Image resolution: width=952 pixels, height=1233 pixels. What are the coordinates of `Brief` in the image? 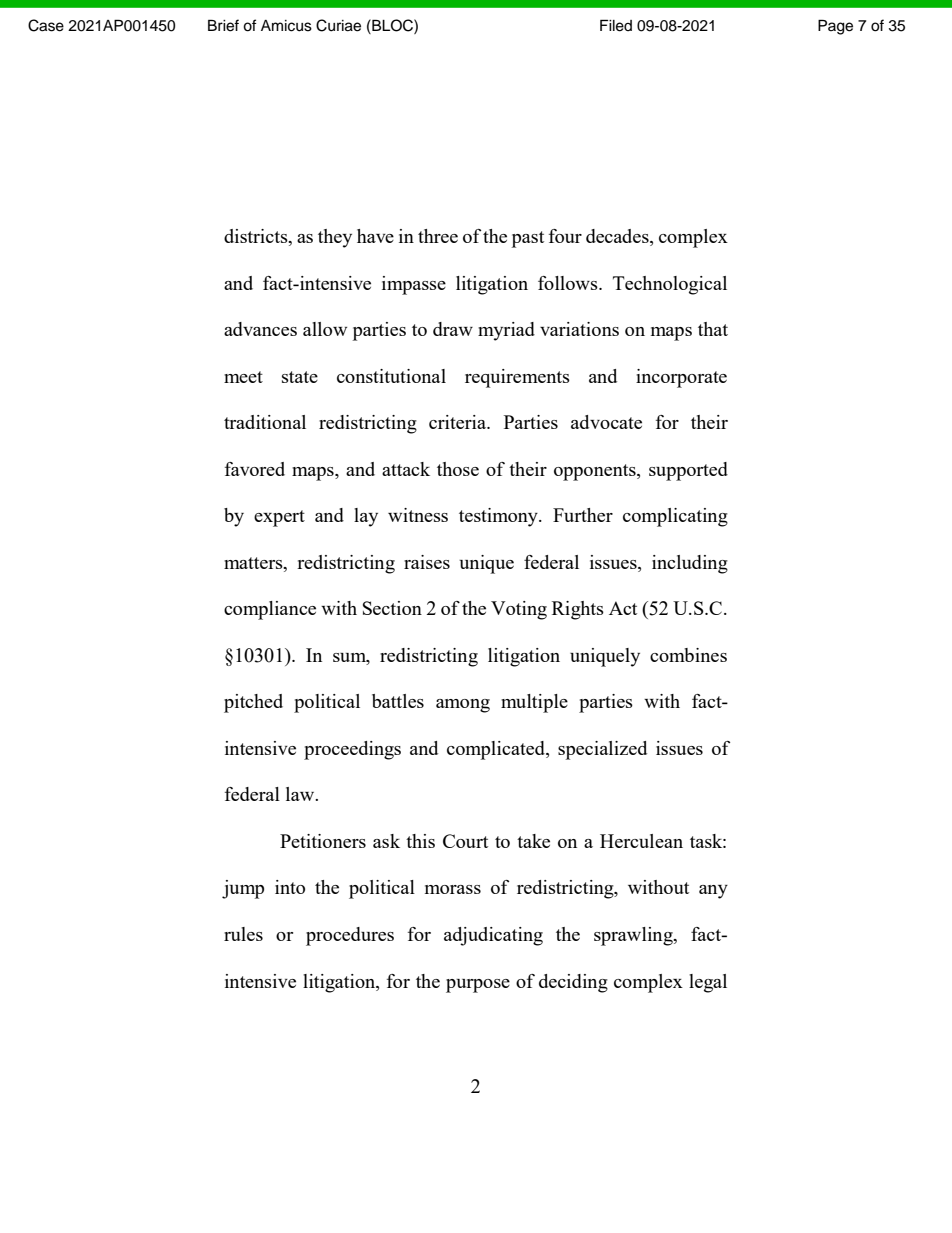 It's located at (223, 25).
